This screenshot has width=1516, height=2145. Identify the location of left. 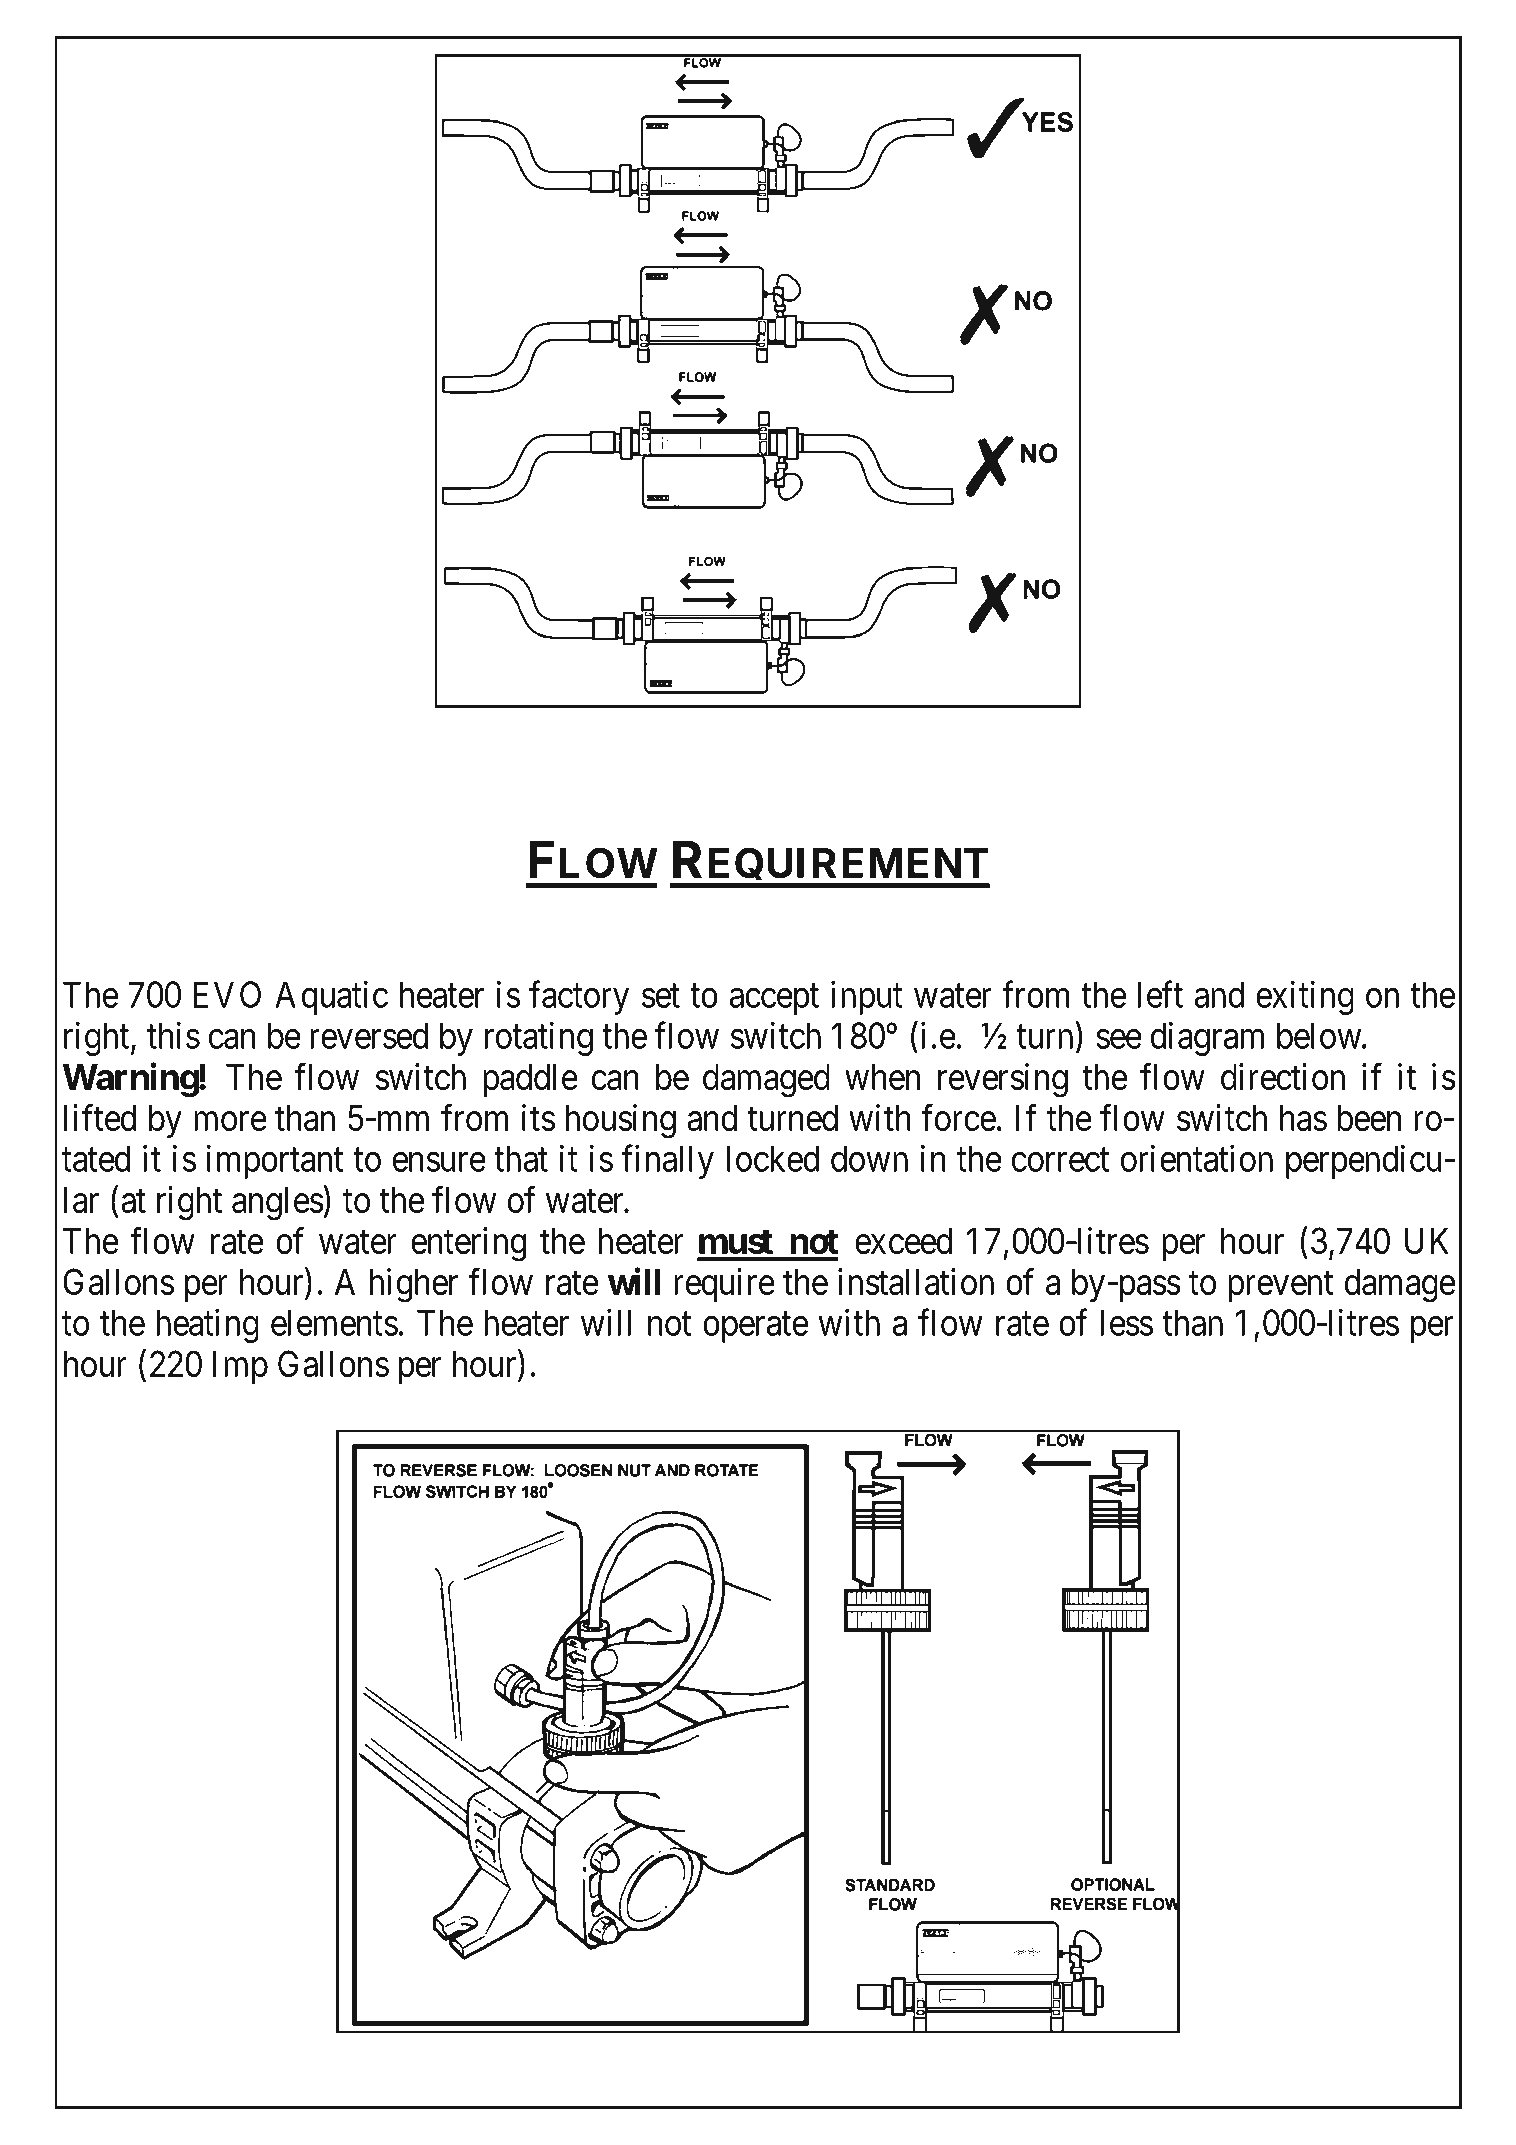
(1160, 994).
